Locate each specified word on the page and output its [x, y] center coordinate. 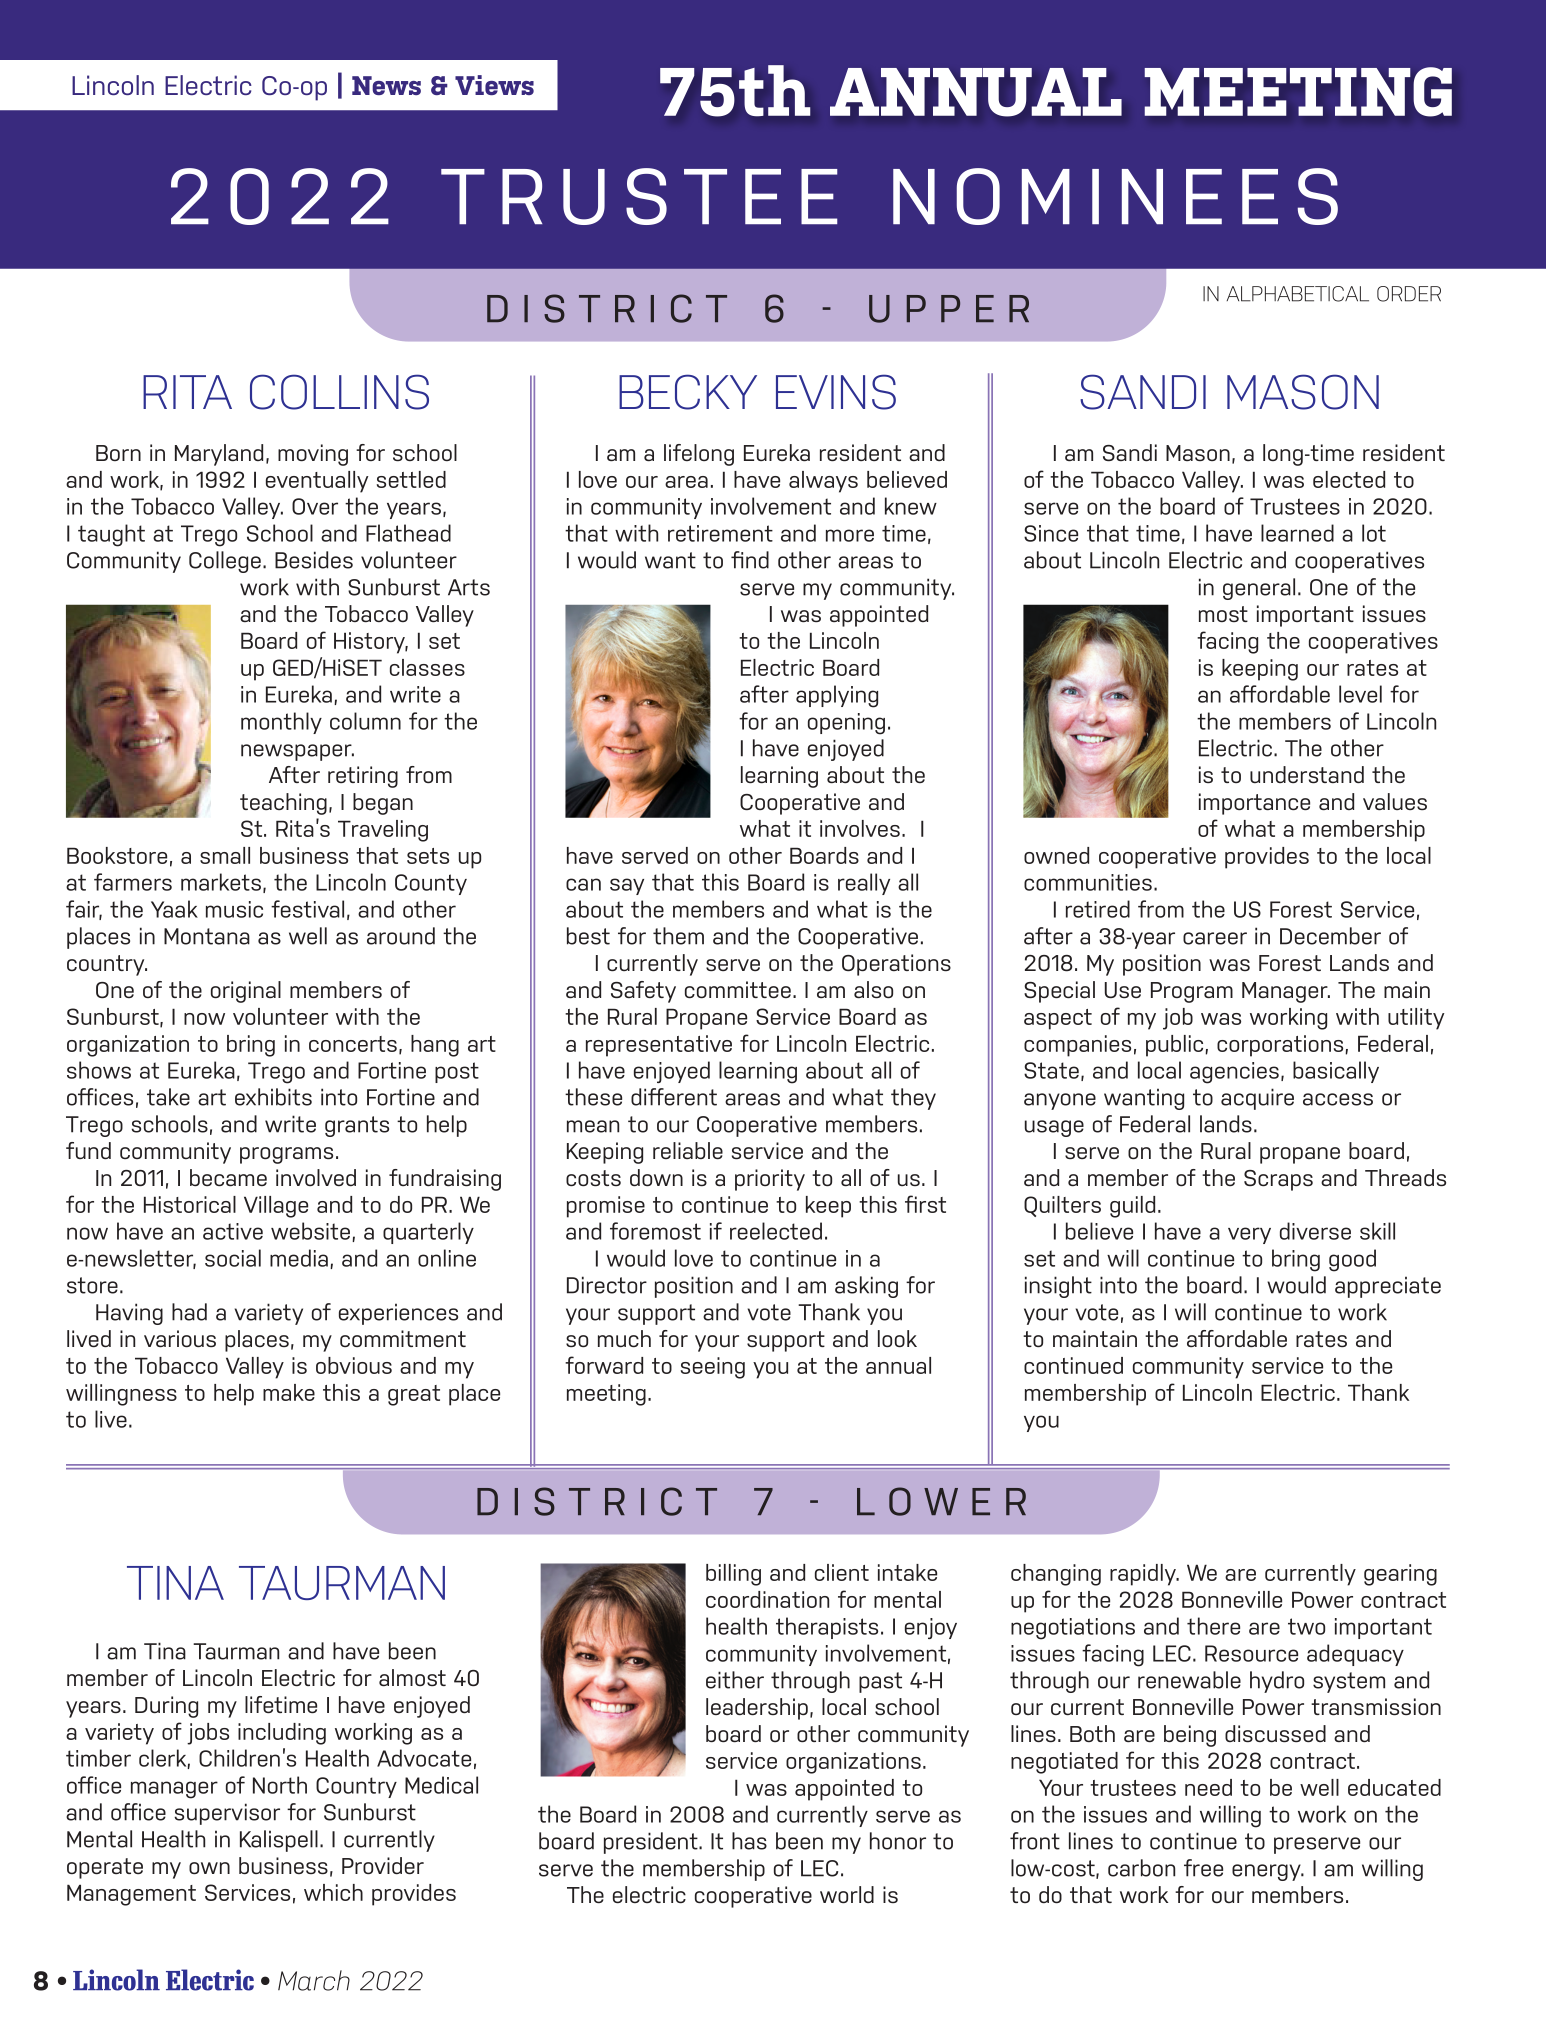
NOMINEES [1115, 196]
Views [494, 85]
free [1203, 1868]
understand [1307, 774]
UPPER [949, 309]
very [1249, 1235]
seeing [713, 1368]
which [333, 1892]
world [847, 1894]
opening [846, 724]
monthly [281, 723]
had [189, 1312]
